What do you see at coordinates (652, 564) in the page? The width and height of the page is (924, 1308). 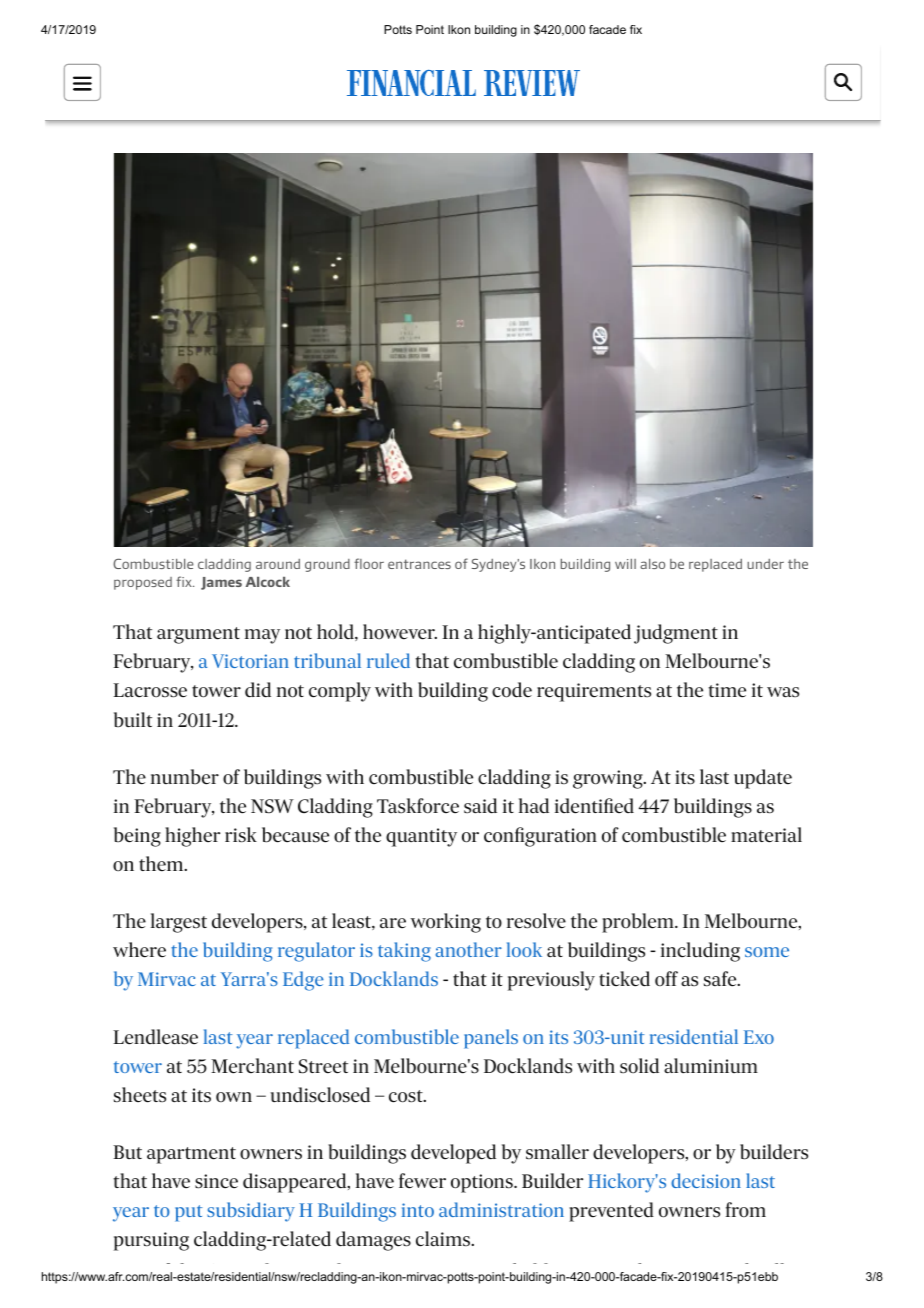 I see `also` at bounding box center [652, 564].
